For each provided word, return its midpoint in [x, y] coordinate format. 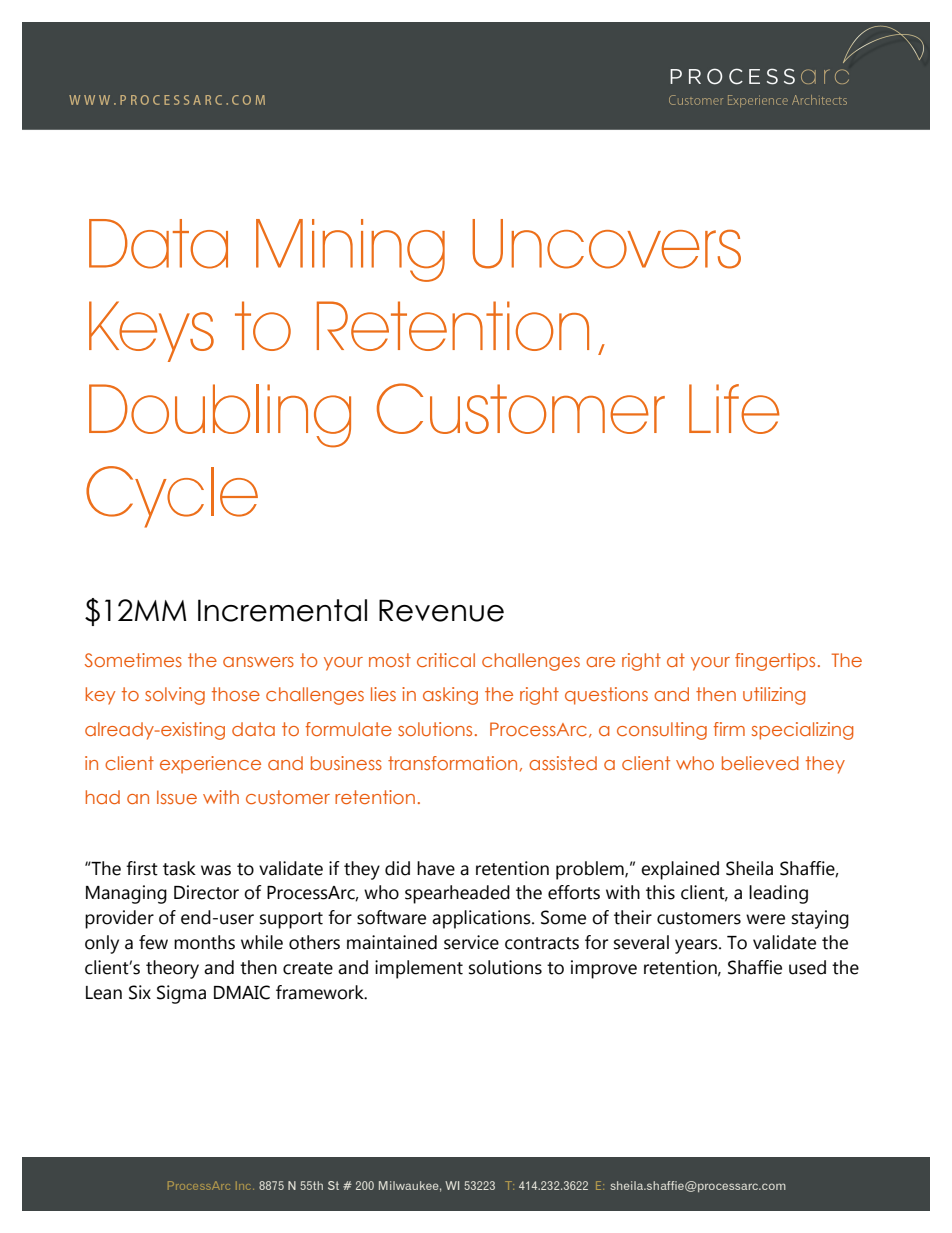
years [697, 946]
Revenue [441, 610]
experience [210, 765]
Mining [350, 250]
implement [419, 969]
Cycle [172, 497]
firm [729, 729]
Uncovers [606, 244]
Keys [151, 331]
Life [734, 409]
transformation [452, 763]
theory [172, 969]
